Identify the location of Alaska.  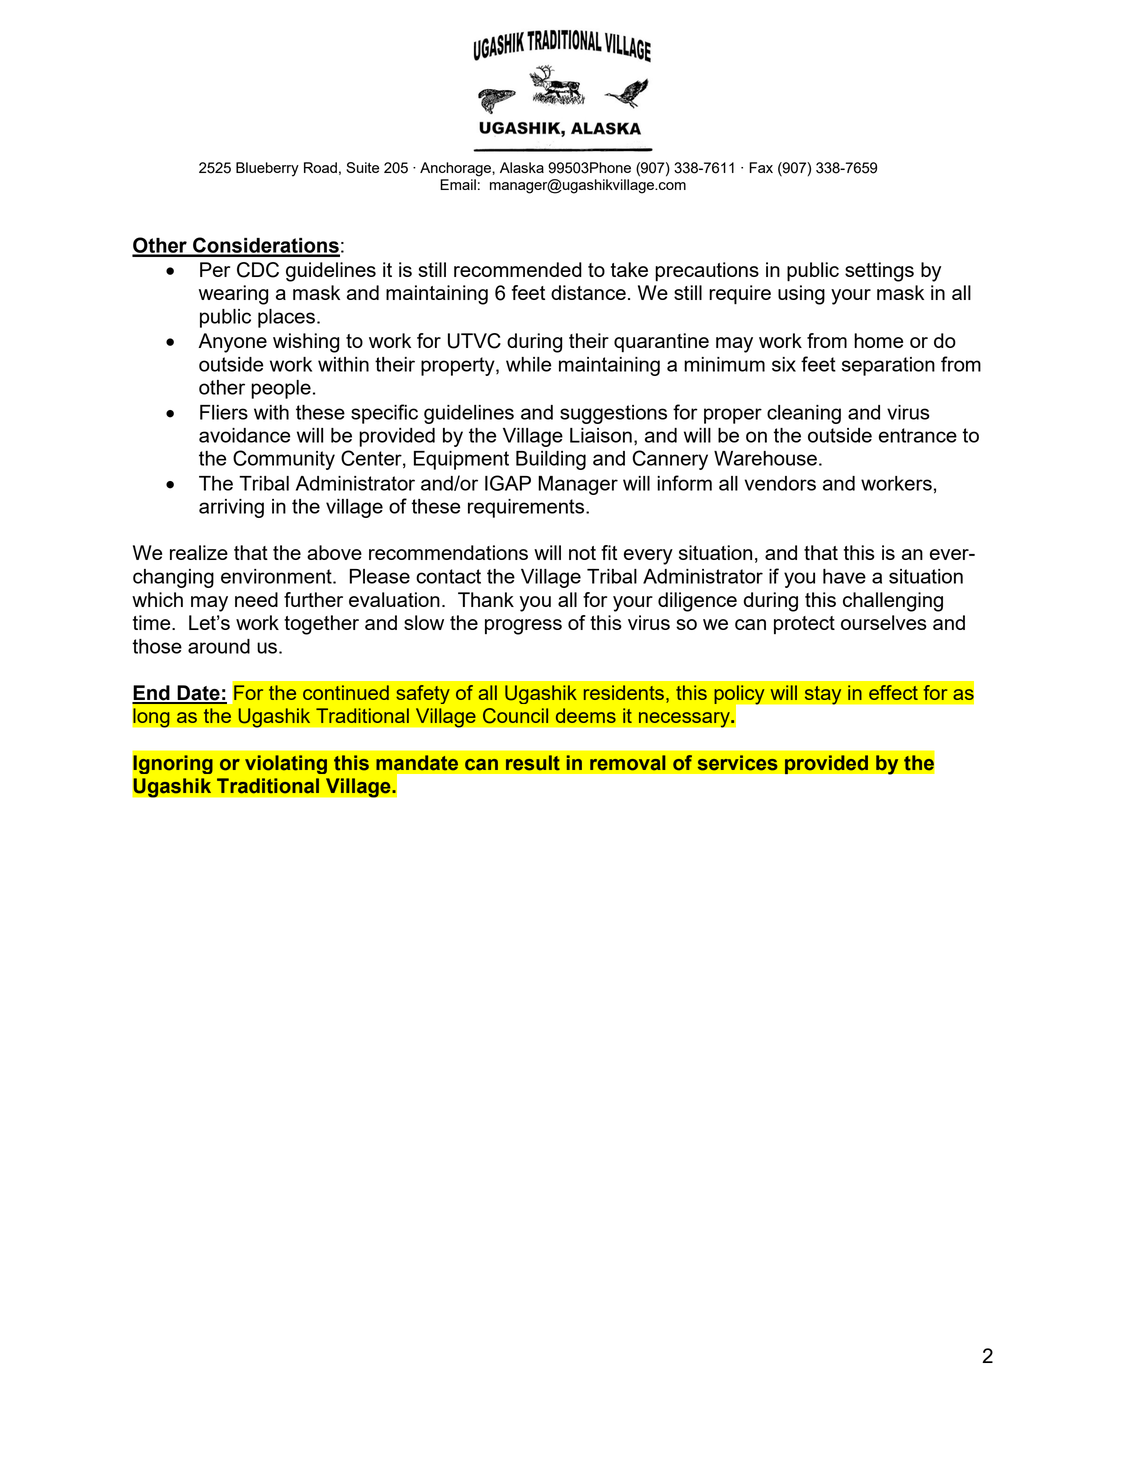
(522, 167).
